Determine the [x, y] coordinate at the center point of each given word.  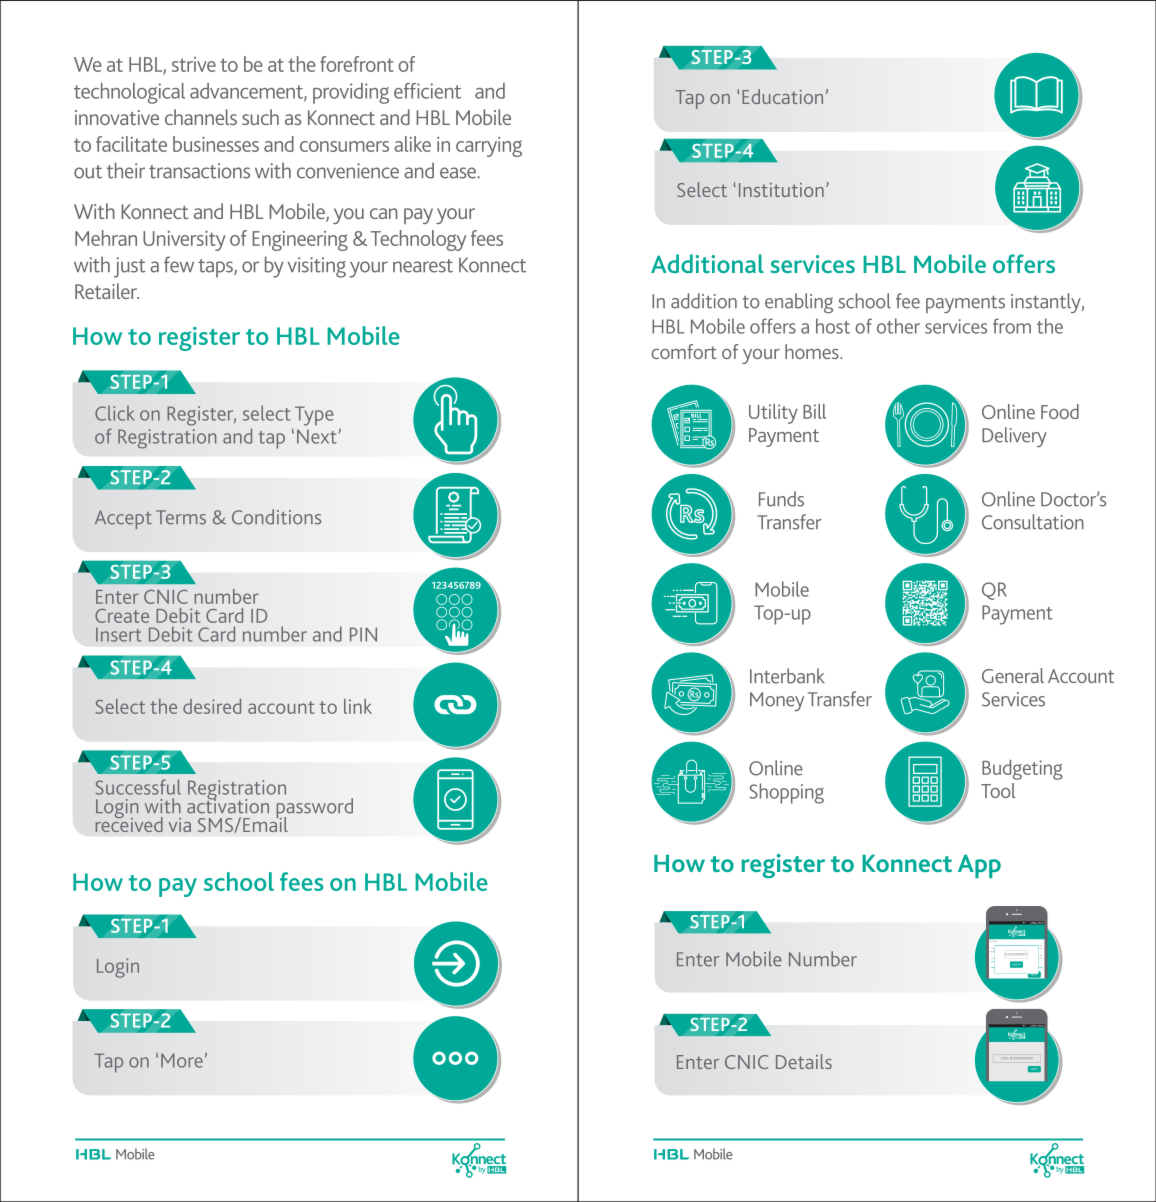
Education [782, 96]
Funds [781, 499]
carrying [489, 147]
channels [201, 117]
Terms [181, 517]
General [1013, 675]
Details [804, 1061]
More [182, 1060]
